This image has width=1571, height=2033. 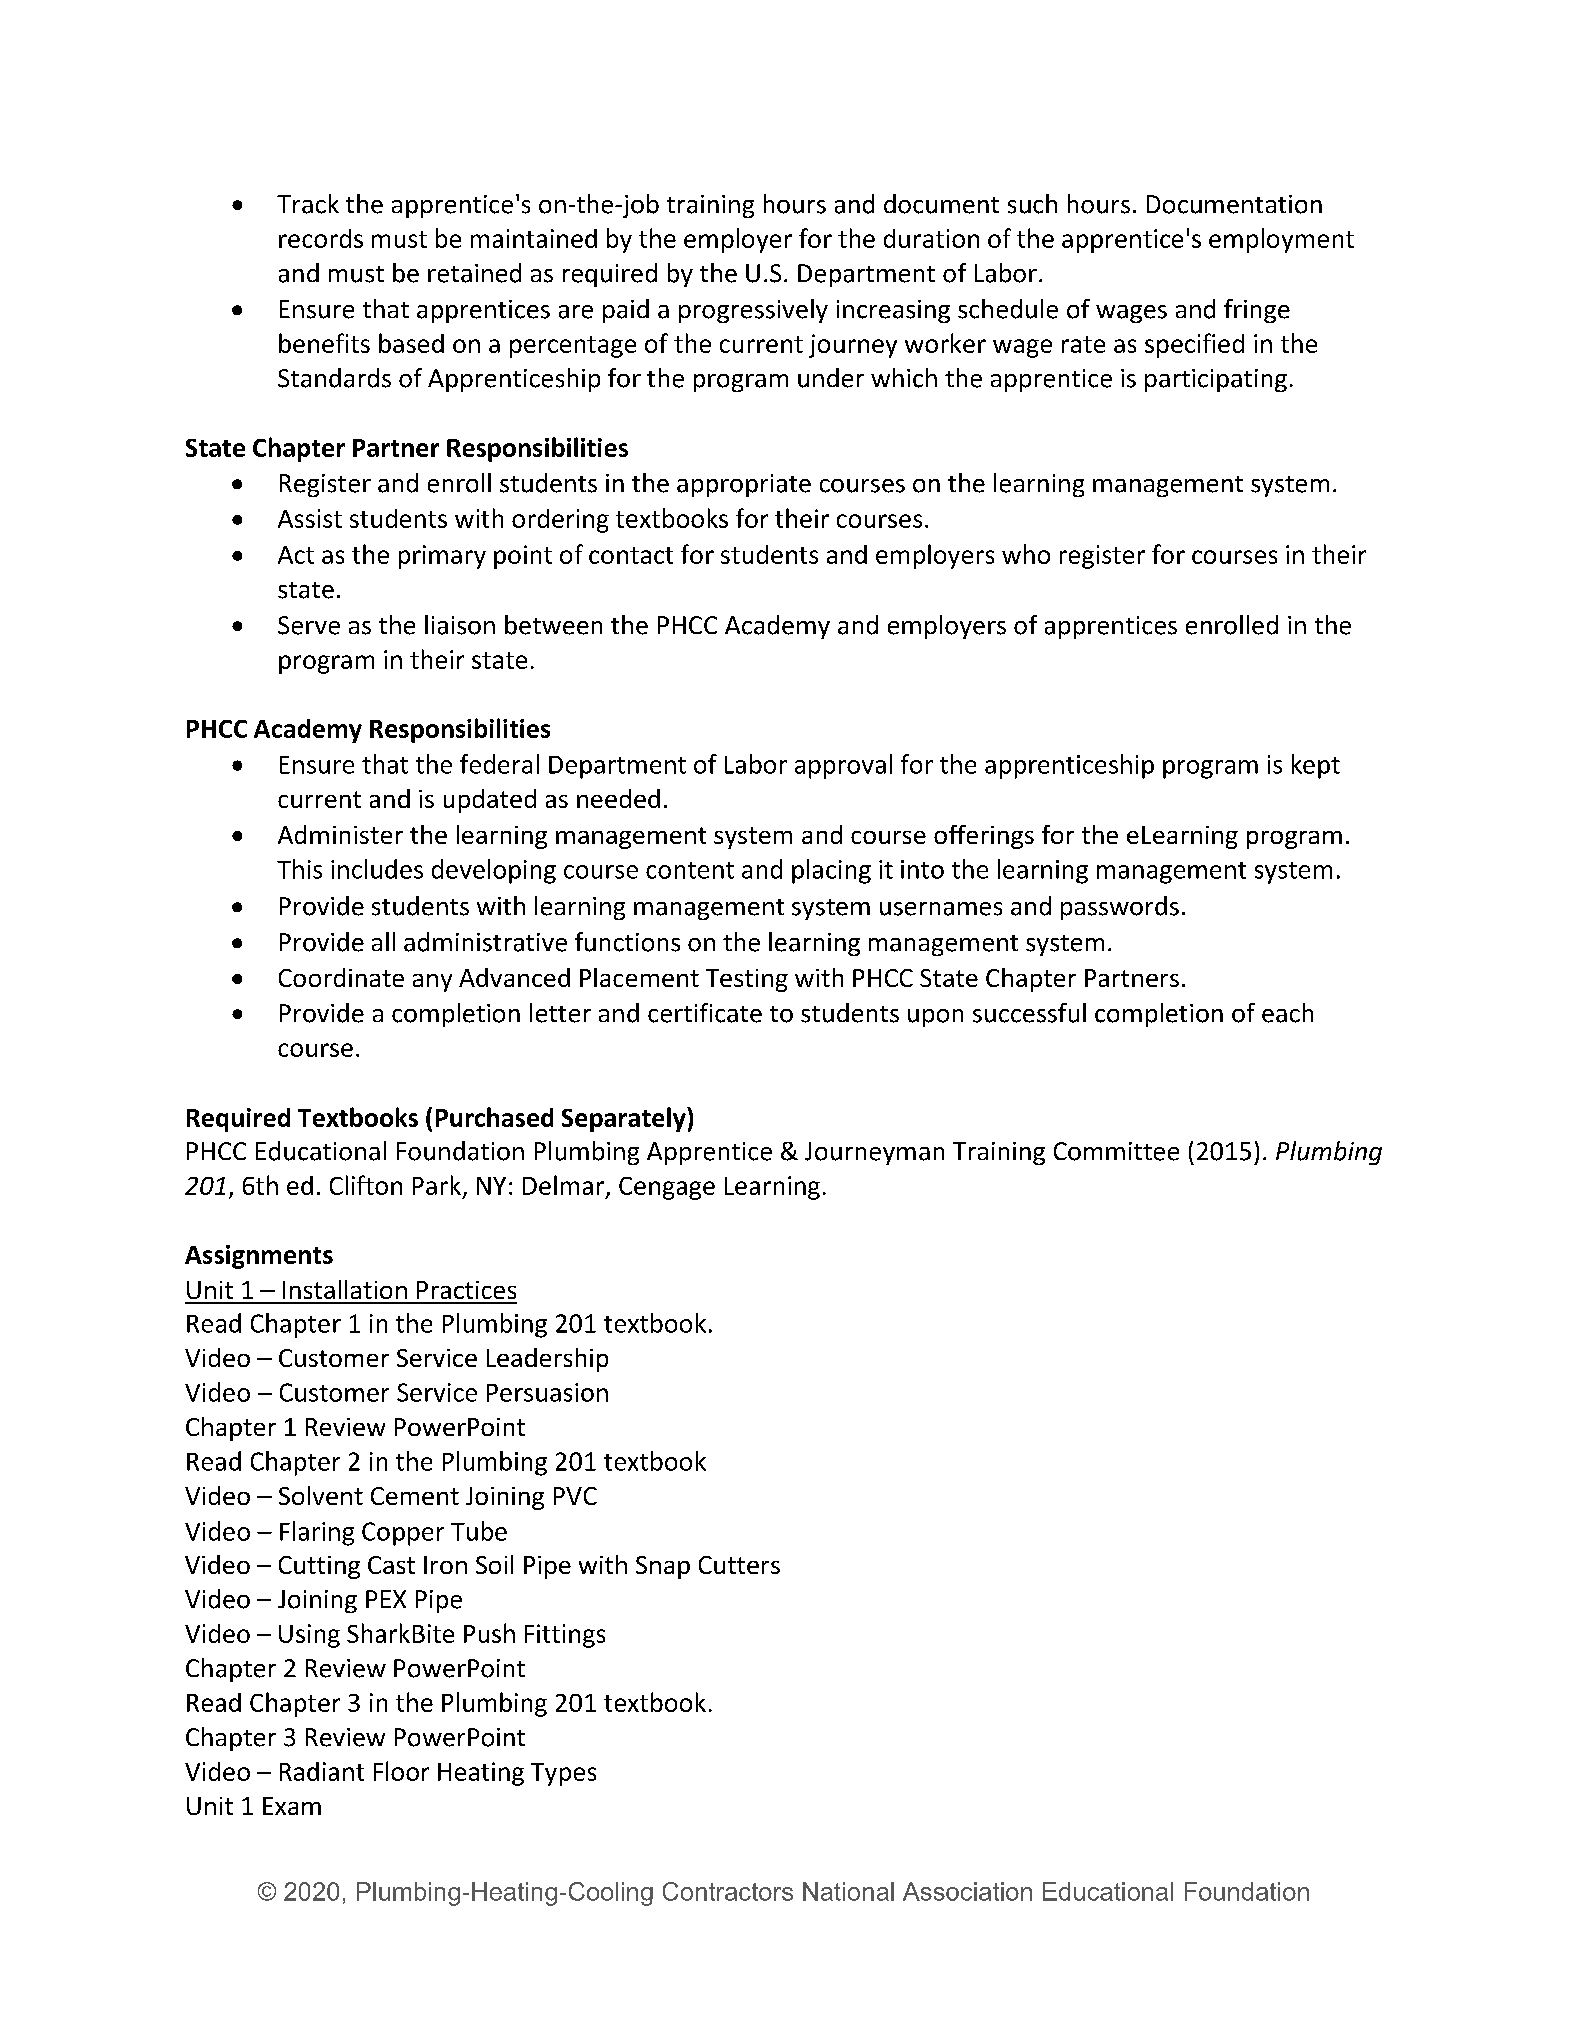 I want to click on records, so click(x=321, y=238).
